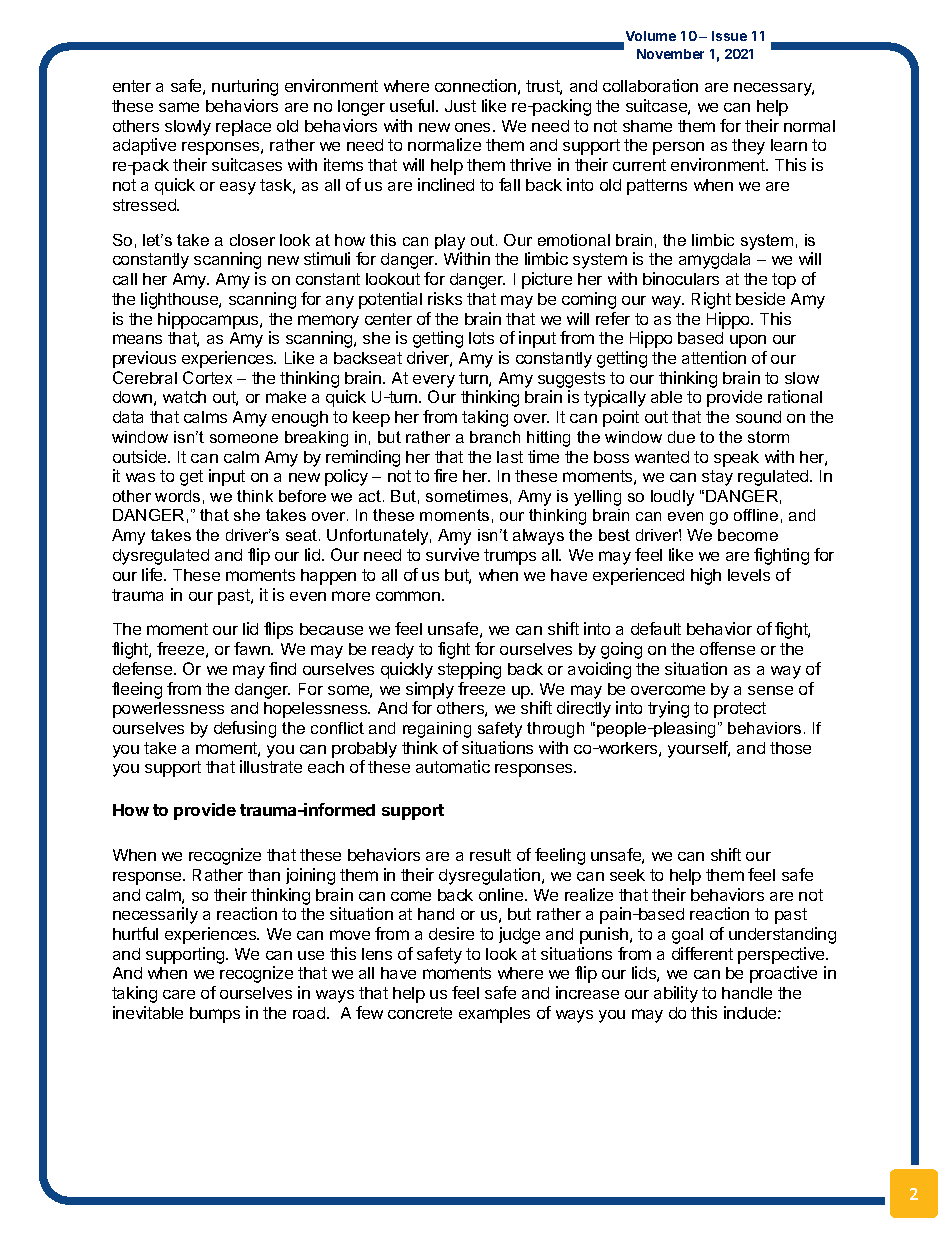 The image size is (952, 1233). Describe the element at coordinates (452, 554) in the screenshot. I see `survive` at that location.
